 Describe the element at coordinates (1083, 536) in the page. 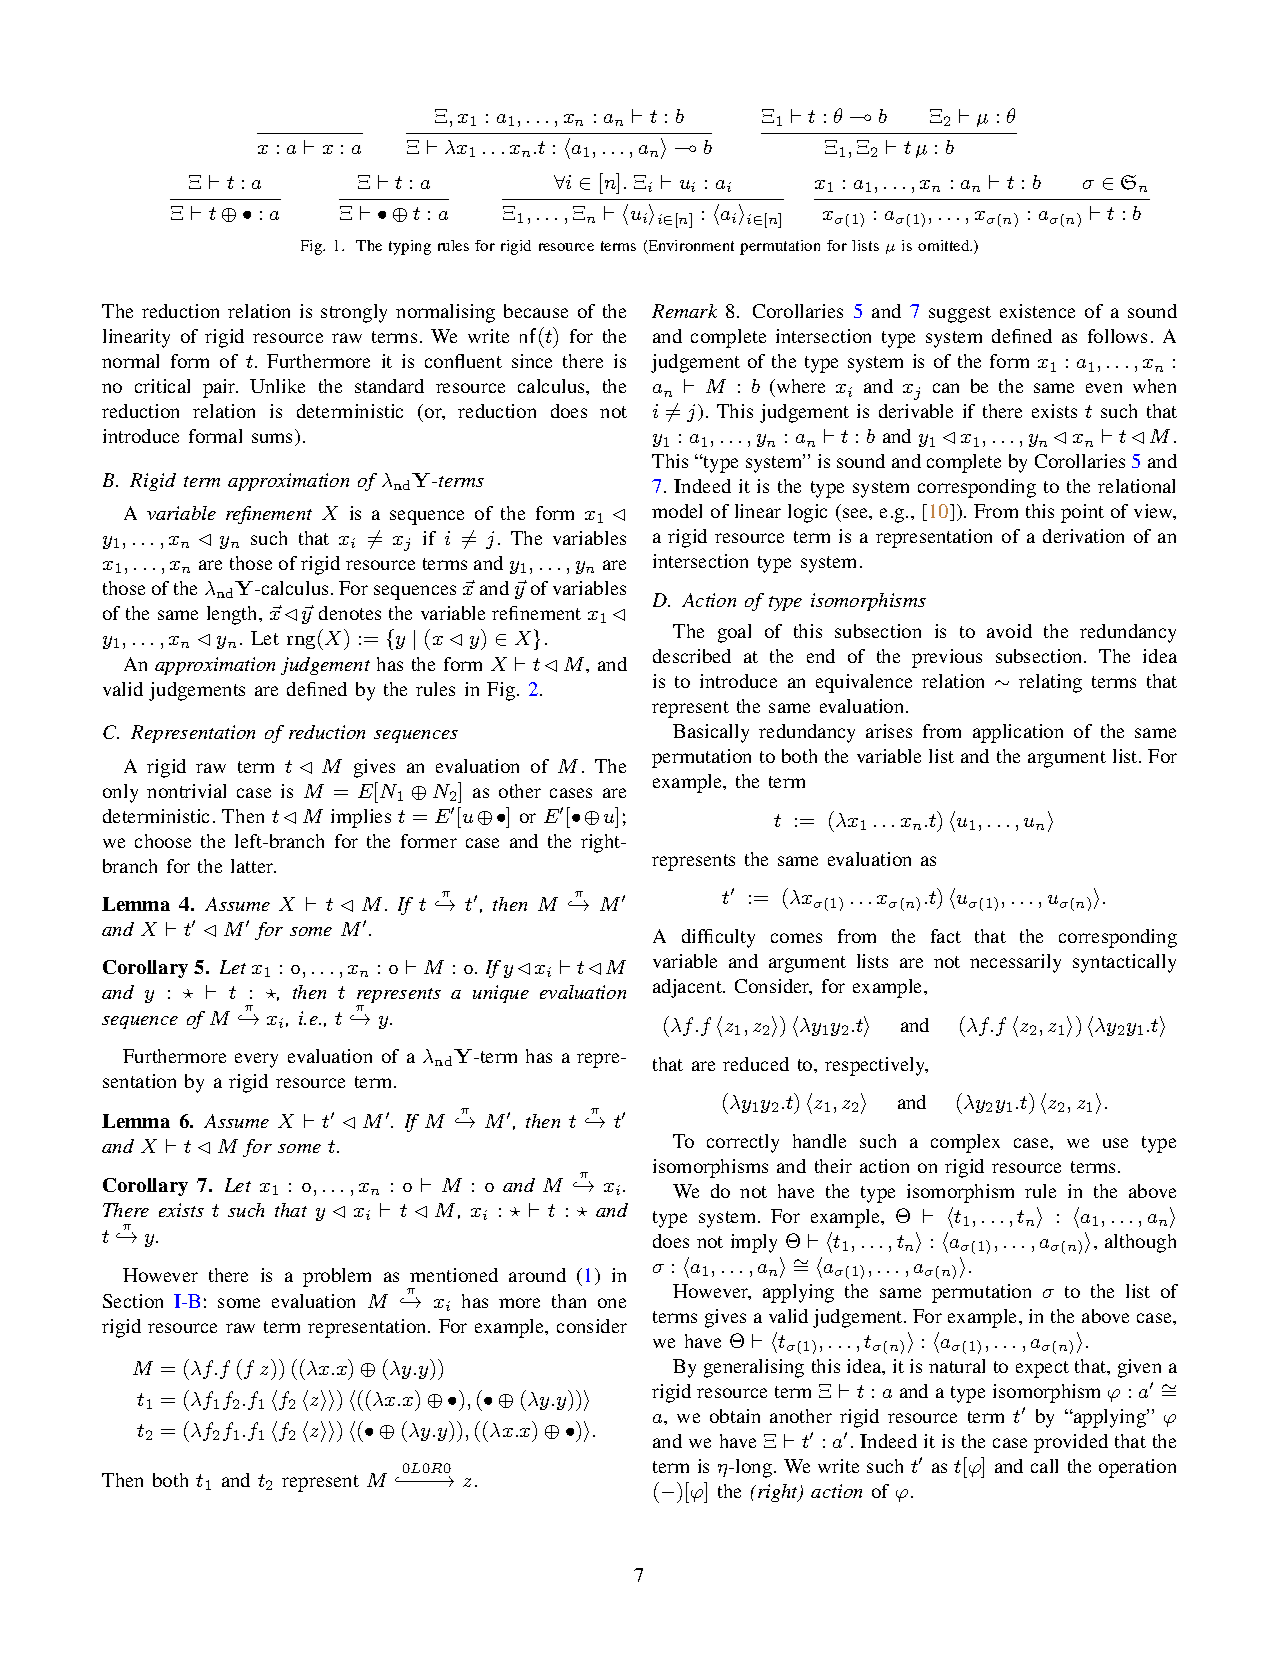

I see `derivation` at that location.
